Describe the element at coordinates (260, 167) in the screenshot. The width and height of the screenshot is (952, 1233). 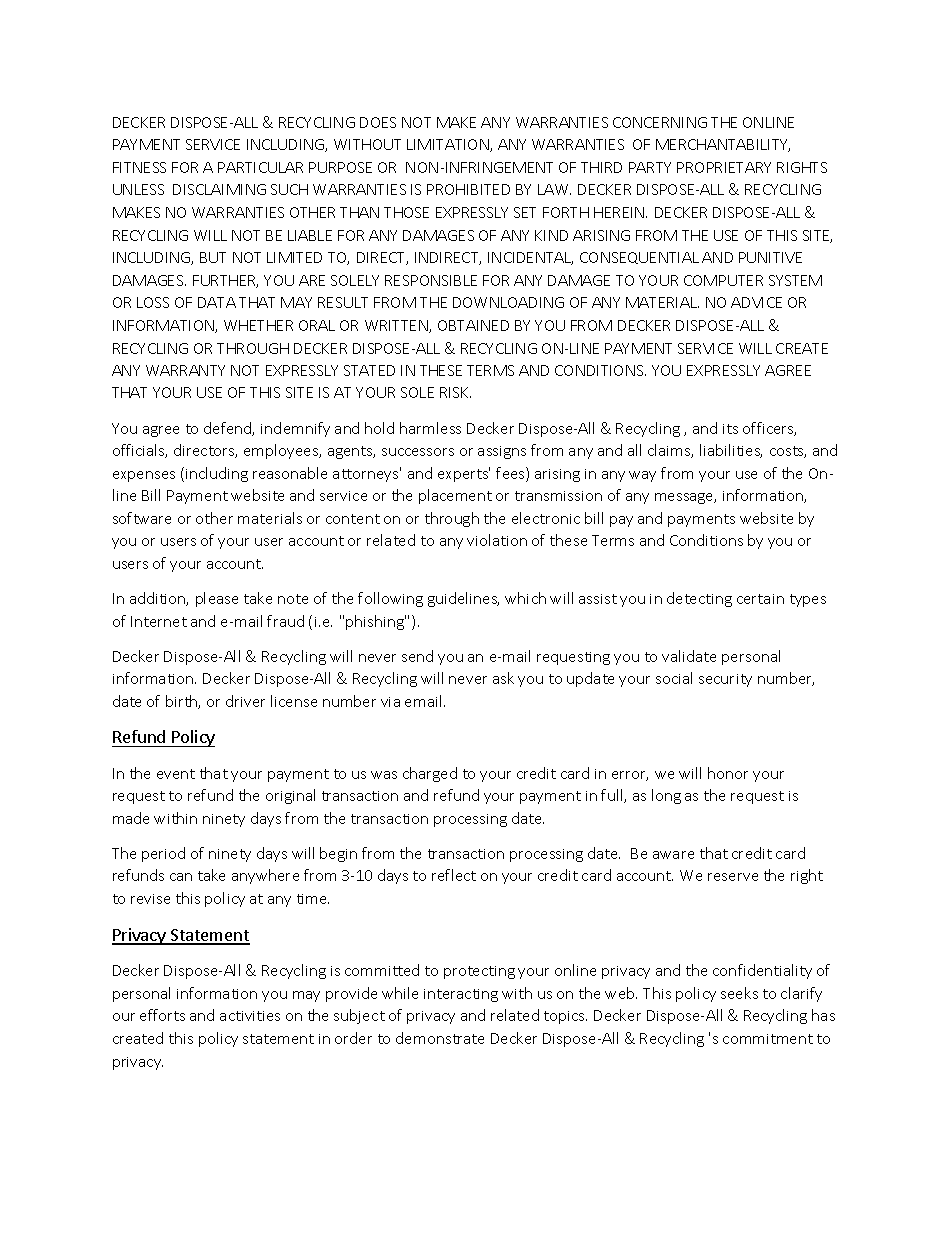
I see `PARTICULAR` at that location.
